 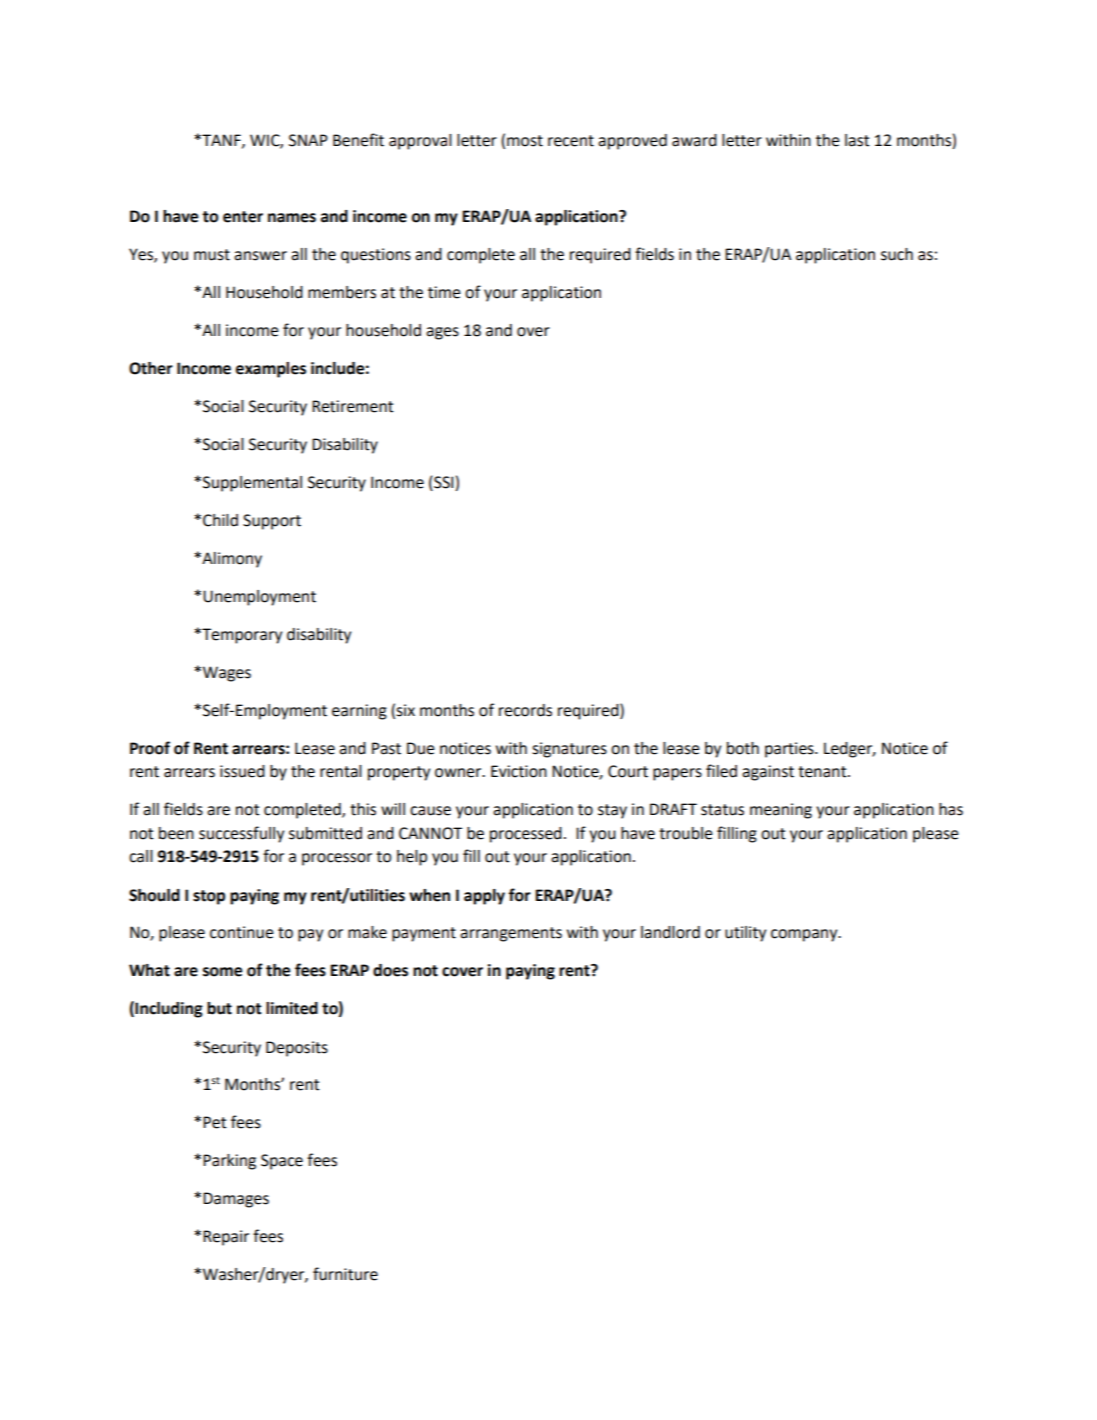 What do you see at coordinates (226, 1238) in the screenshot?
I see `Repair` at bounding box center [226, 1238].
